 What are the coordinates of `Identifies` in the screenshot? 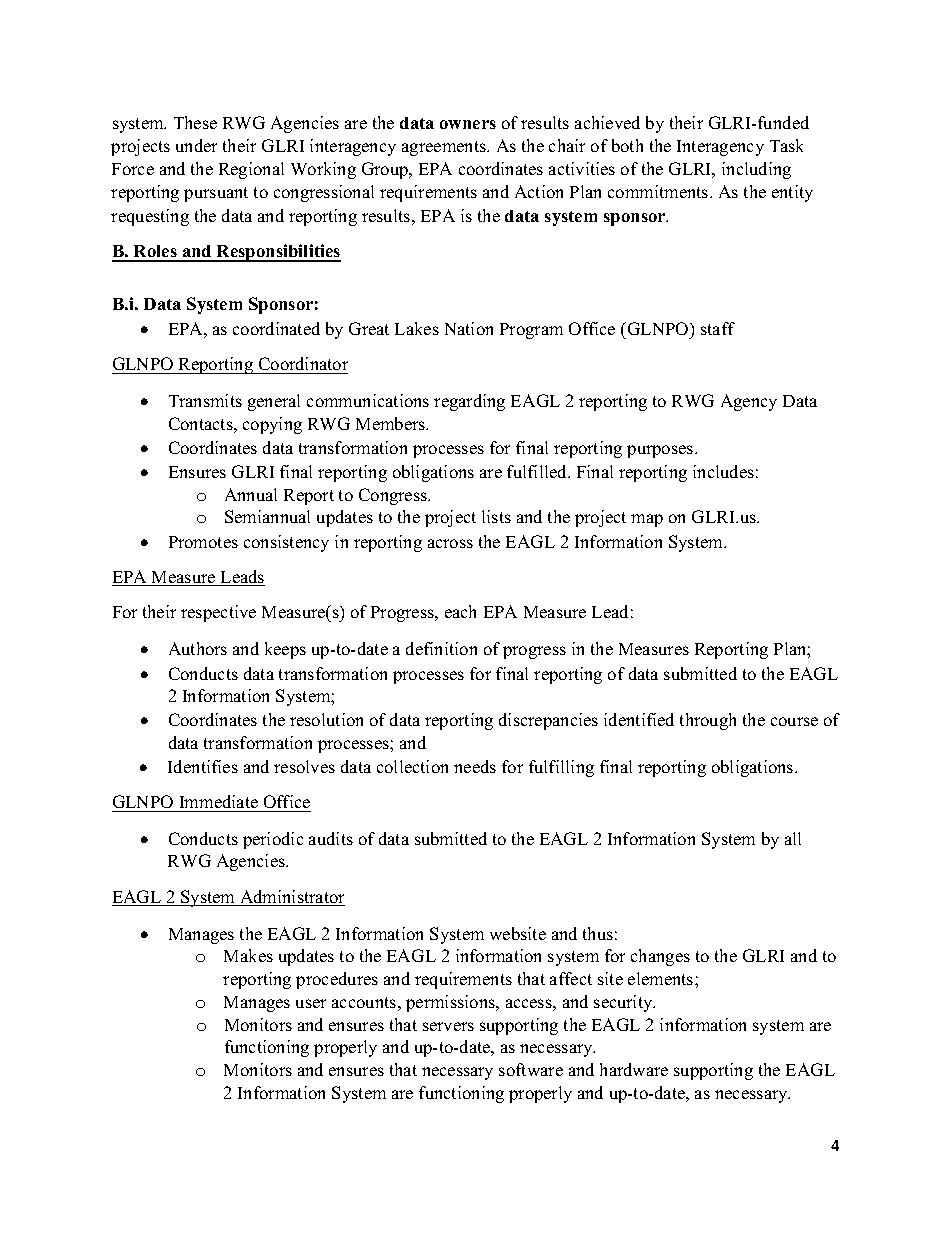 It's located at (203, 766).
